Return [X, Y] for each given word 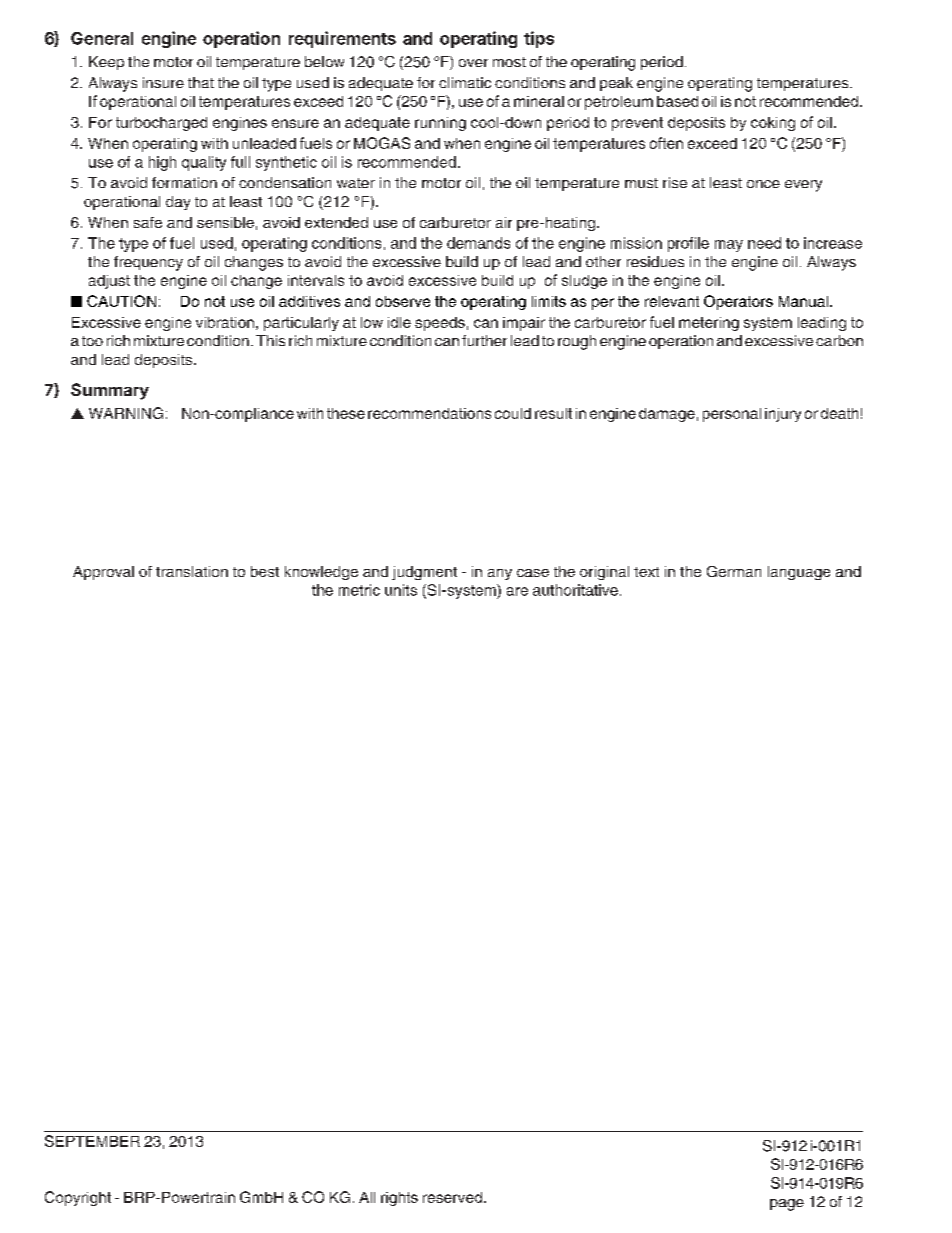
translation [192, 571]
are [517, 591]
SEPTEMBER [92, 1141]
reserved [452, 1197]
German [734, 571]
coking [773, 124]
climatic [465, 82]
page [787, 1205]
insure [163, 82]
